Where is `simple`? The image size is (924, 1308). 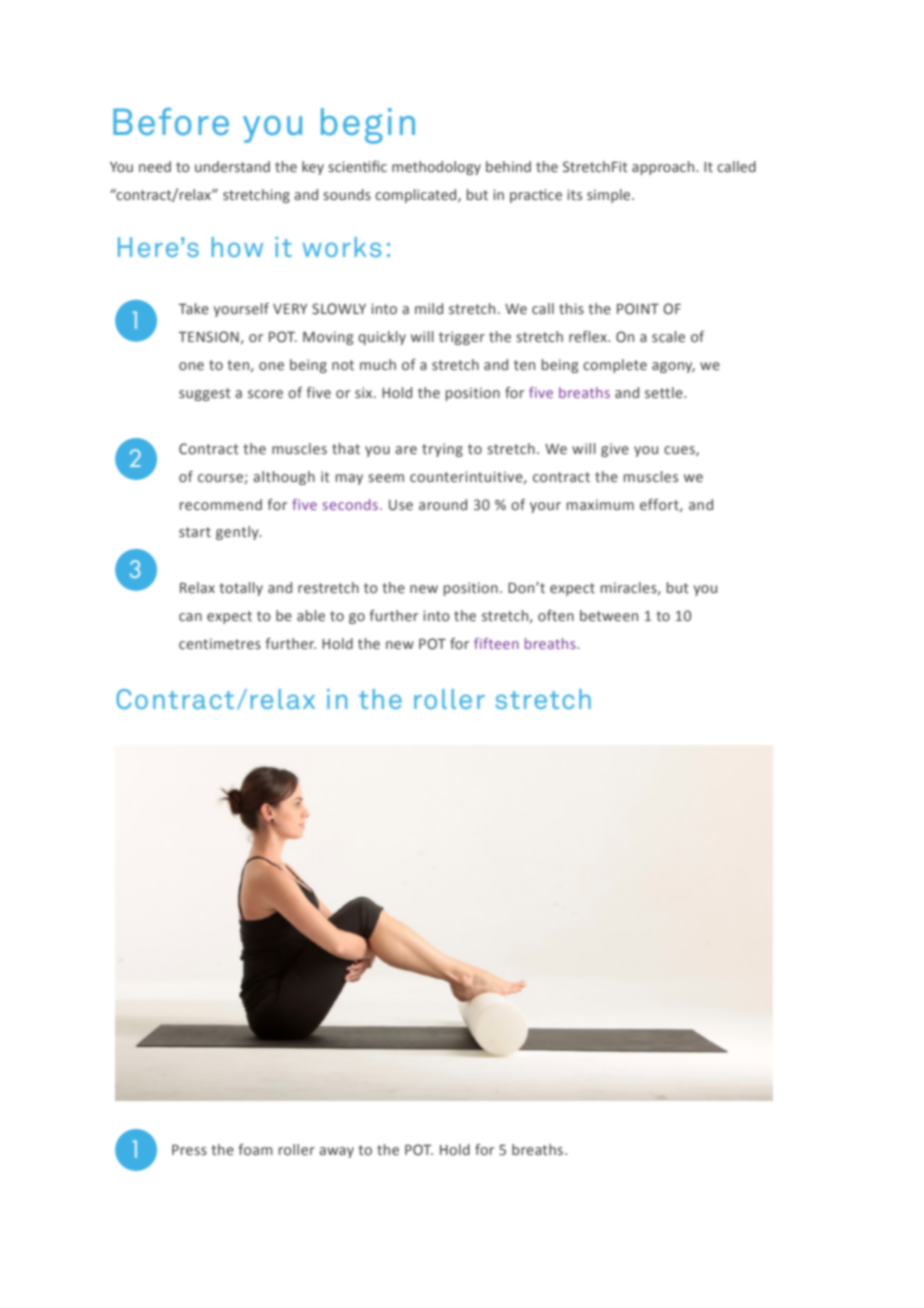 simple is located at coordinates (610, 196).
